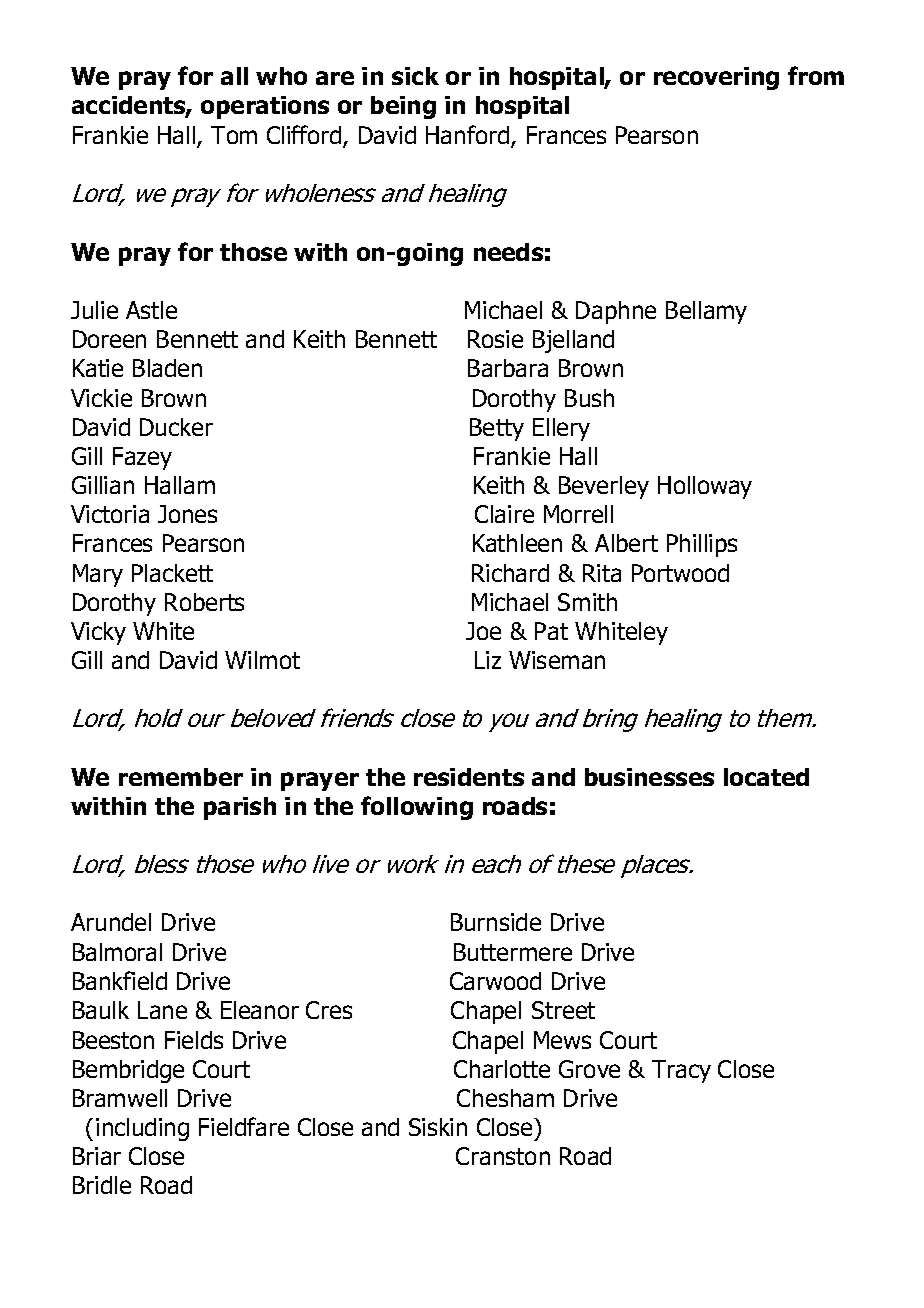 This image has width=924, height=1308. I want to click on recovering, so click(716, 78).
